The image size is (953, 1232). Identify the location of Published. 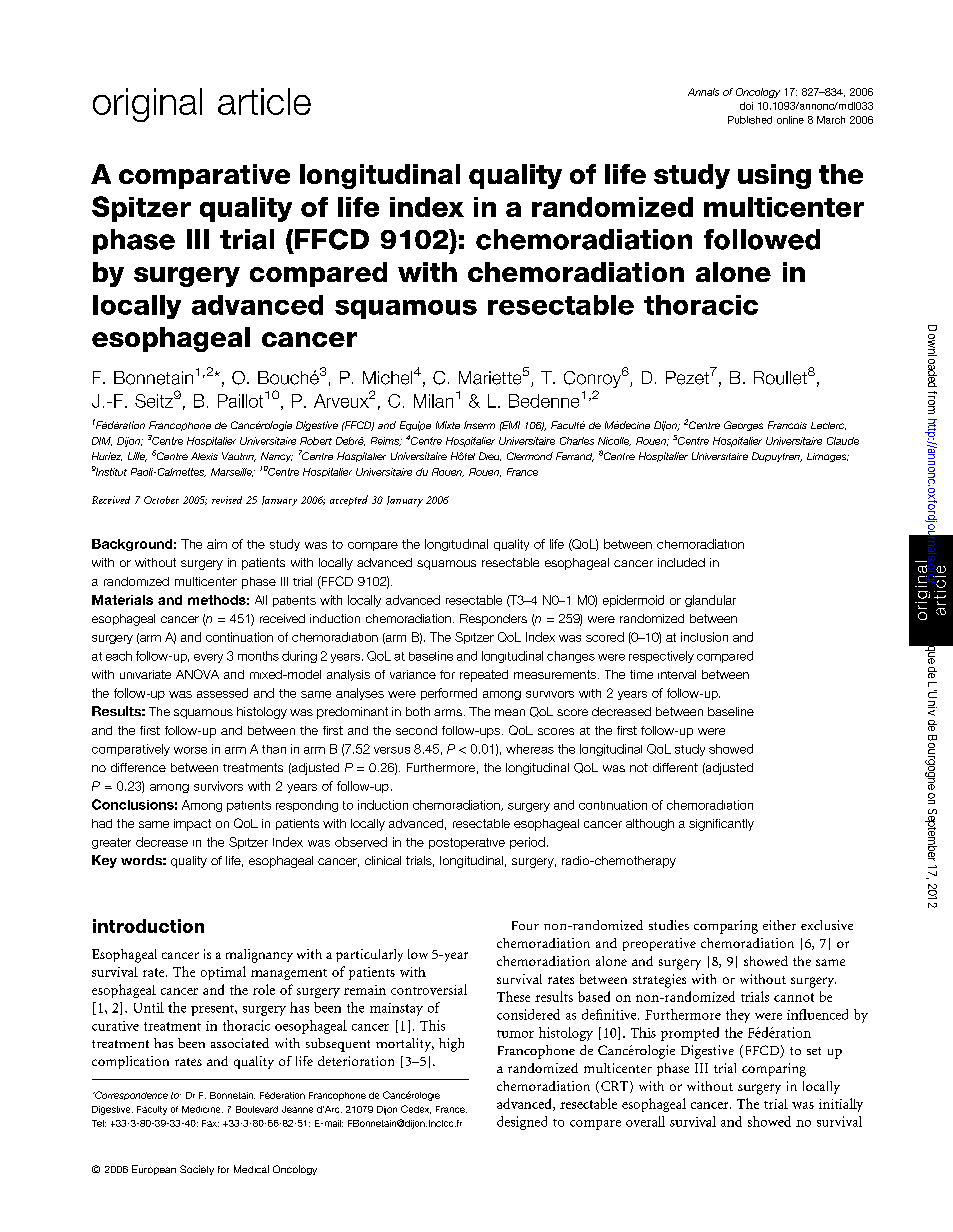
(750, 120).
